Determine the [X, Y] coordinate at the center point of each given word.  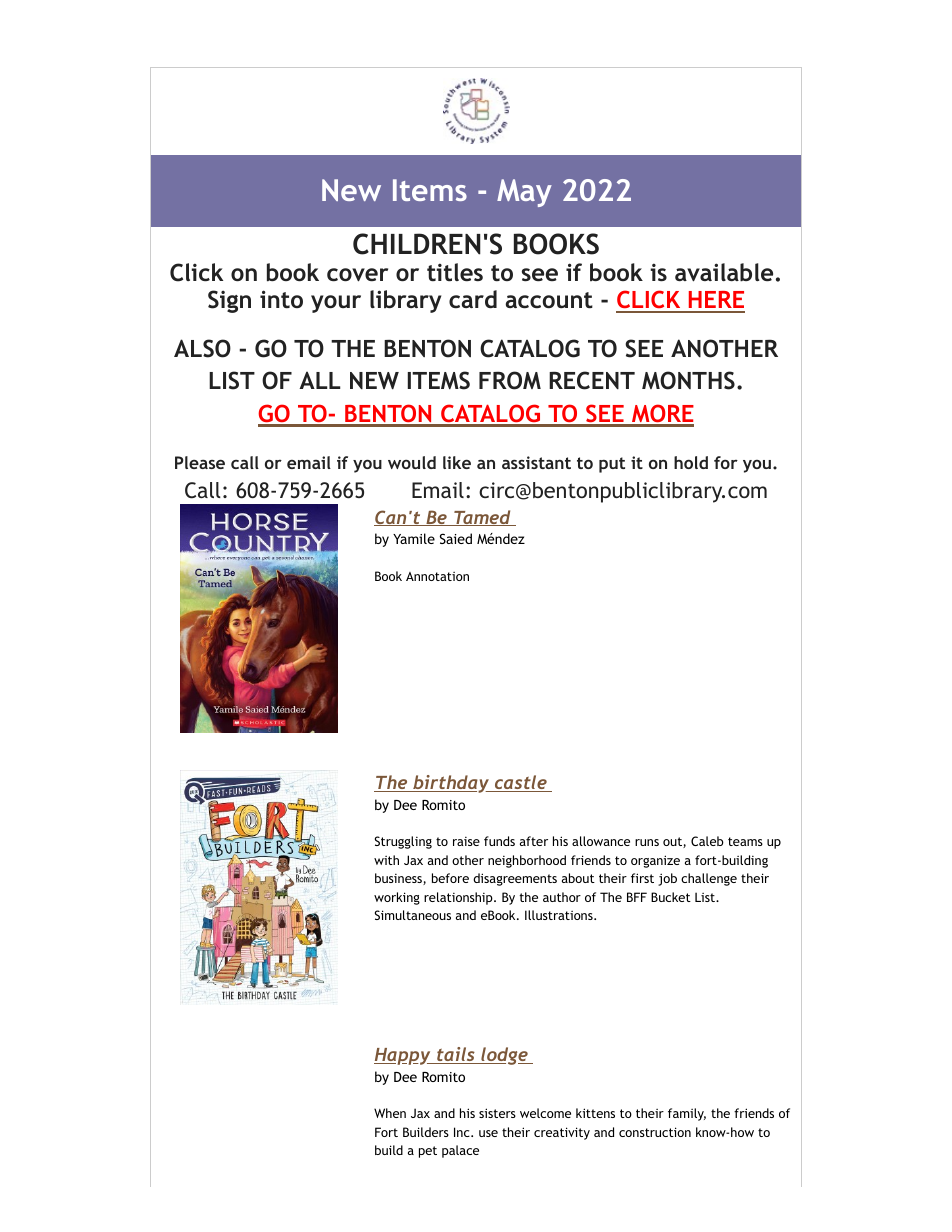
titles [455, 272]
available [724, 272]
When [390, 1113]
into [281, 299]
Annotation [437, 576]
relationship [459, 898]
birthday [451, 784]
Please [200, 462]
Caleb [707, 841]
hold [691, 462]
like [457, 462]
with [386, 860]
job [667, 879]
